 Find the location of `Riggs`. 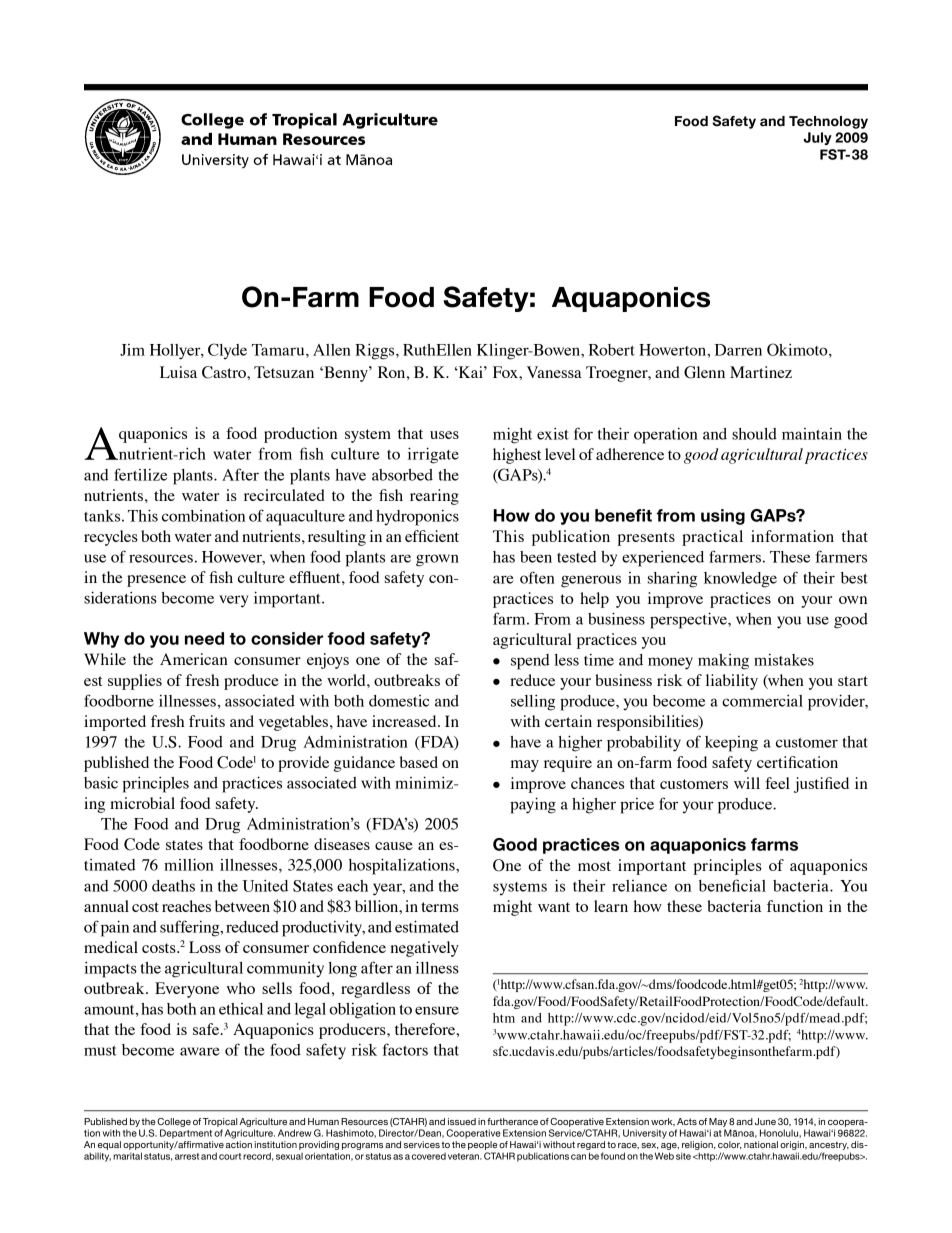

Riggs is located at coordinates (376, 351).
